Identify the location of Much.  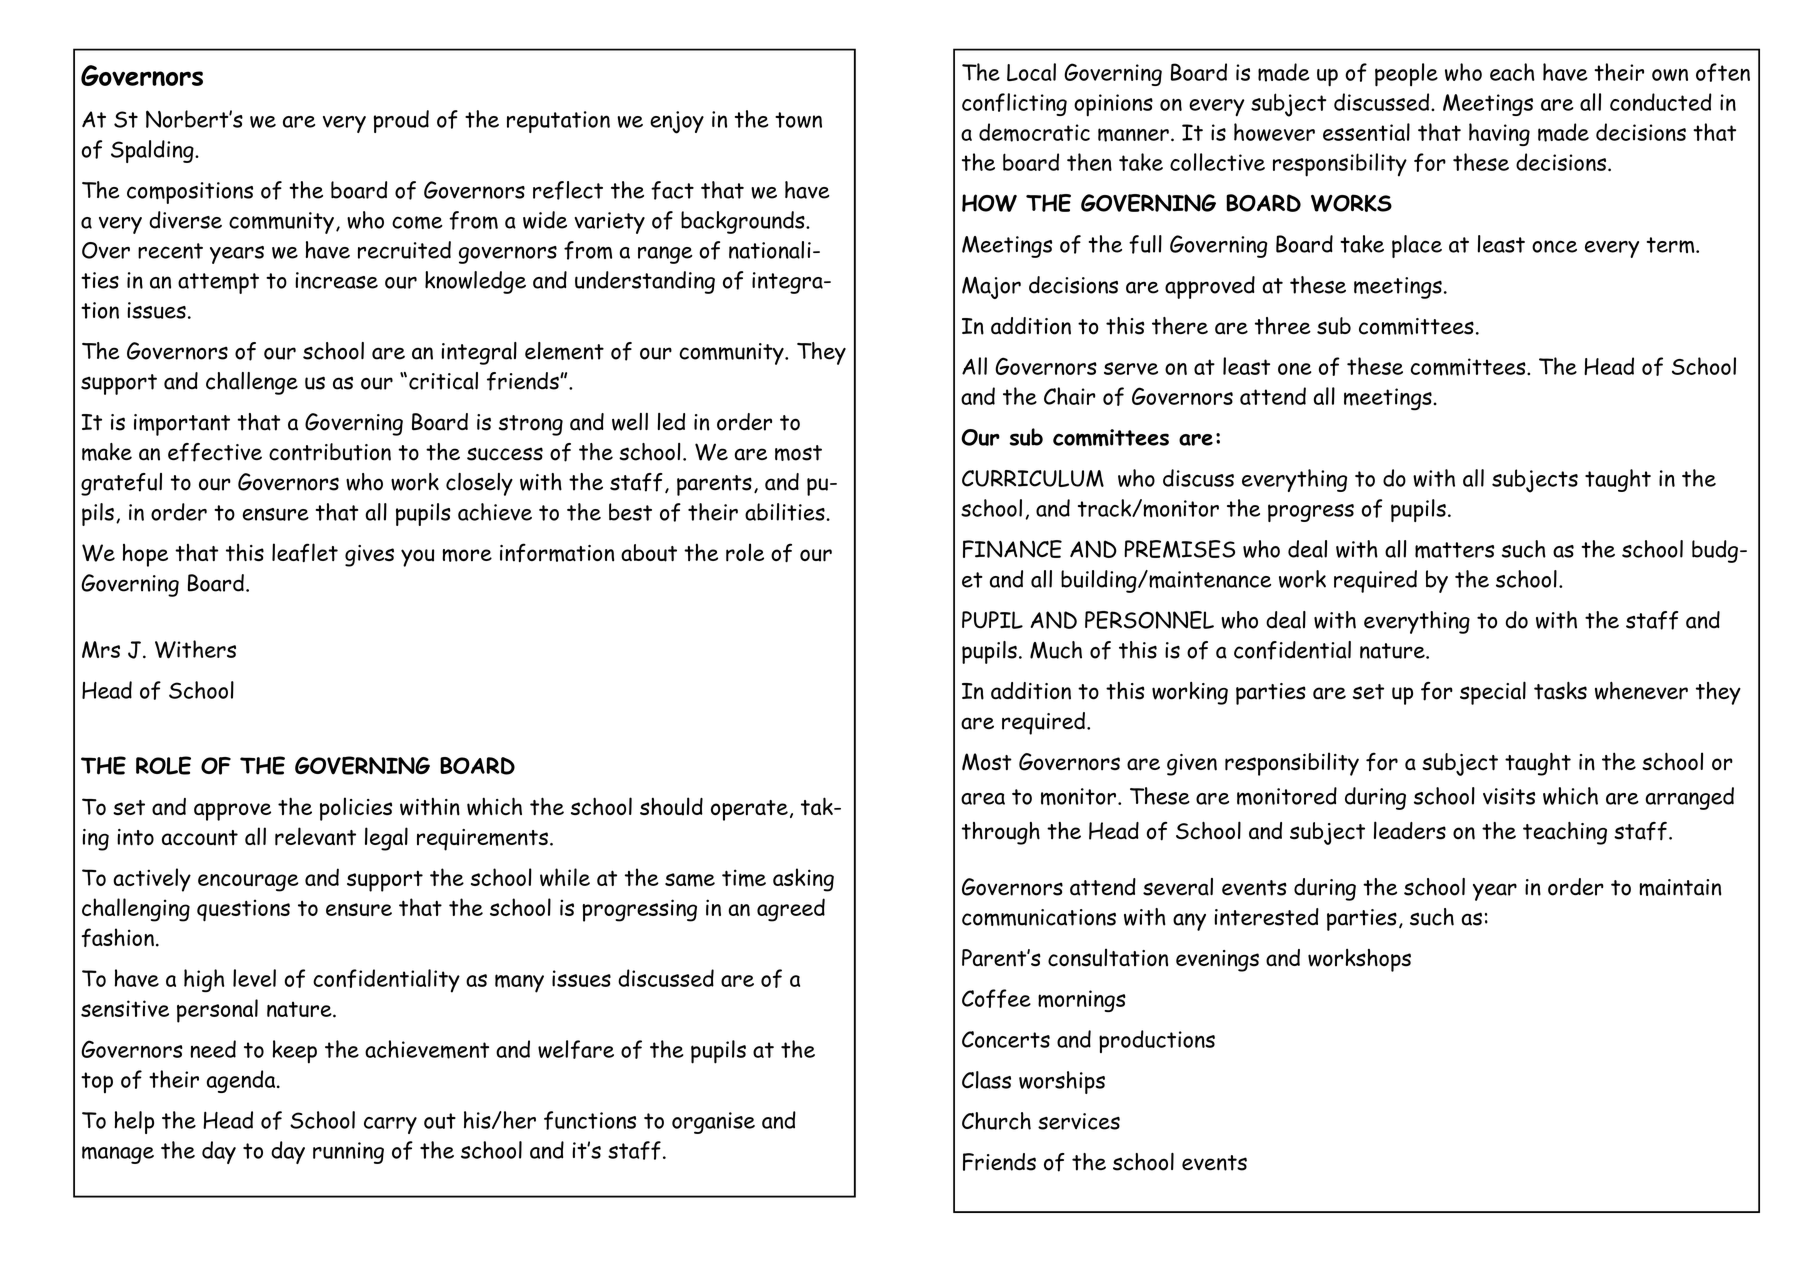
(1056, 650).
